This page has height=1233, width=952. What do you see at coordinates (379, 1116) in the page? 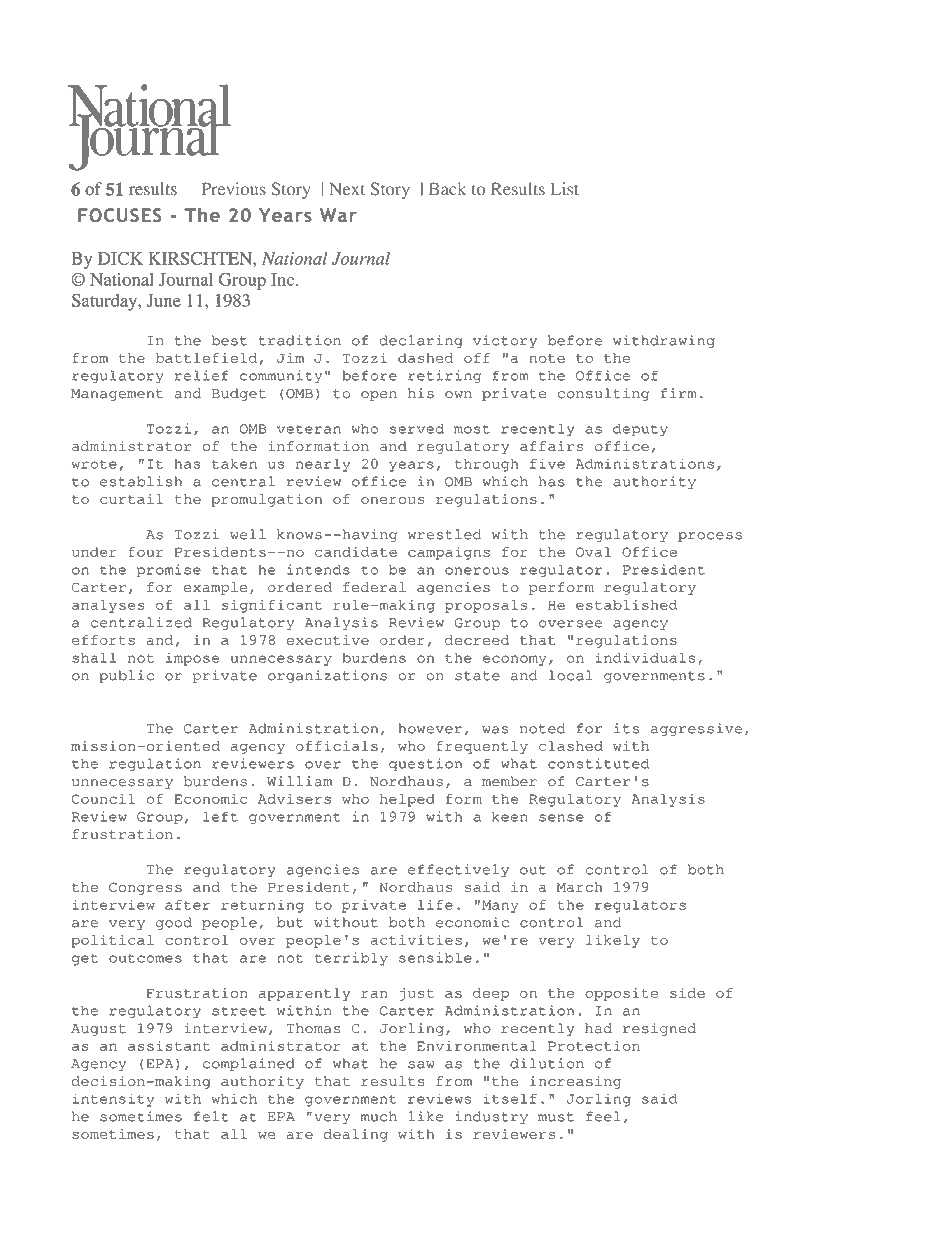
I see `much` at bounding box center [379, 1116].
